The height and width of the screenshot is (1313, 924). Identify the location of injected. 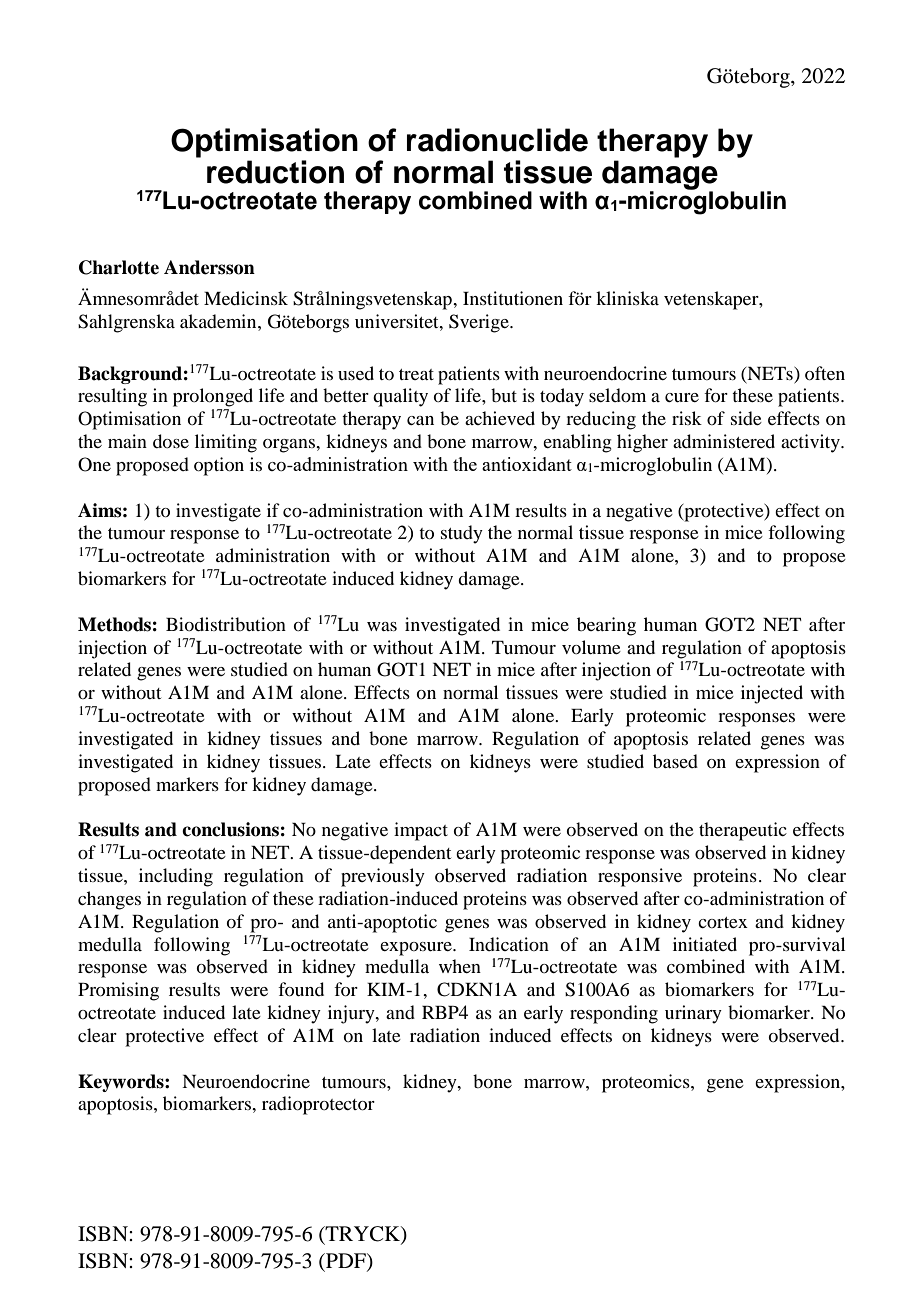
(772, 694).
